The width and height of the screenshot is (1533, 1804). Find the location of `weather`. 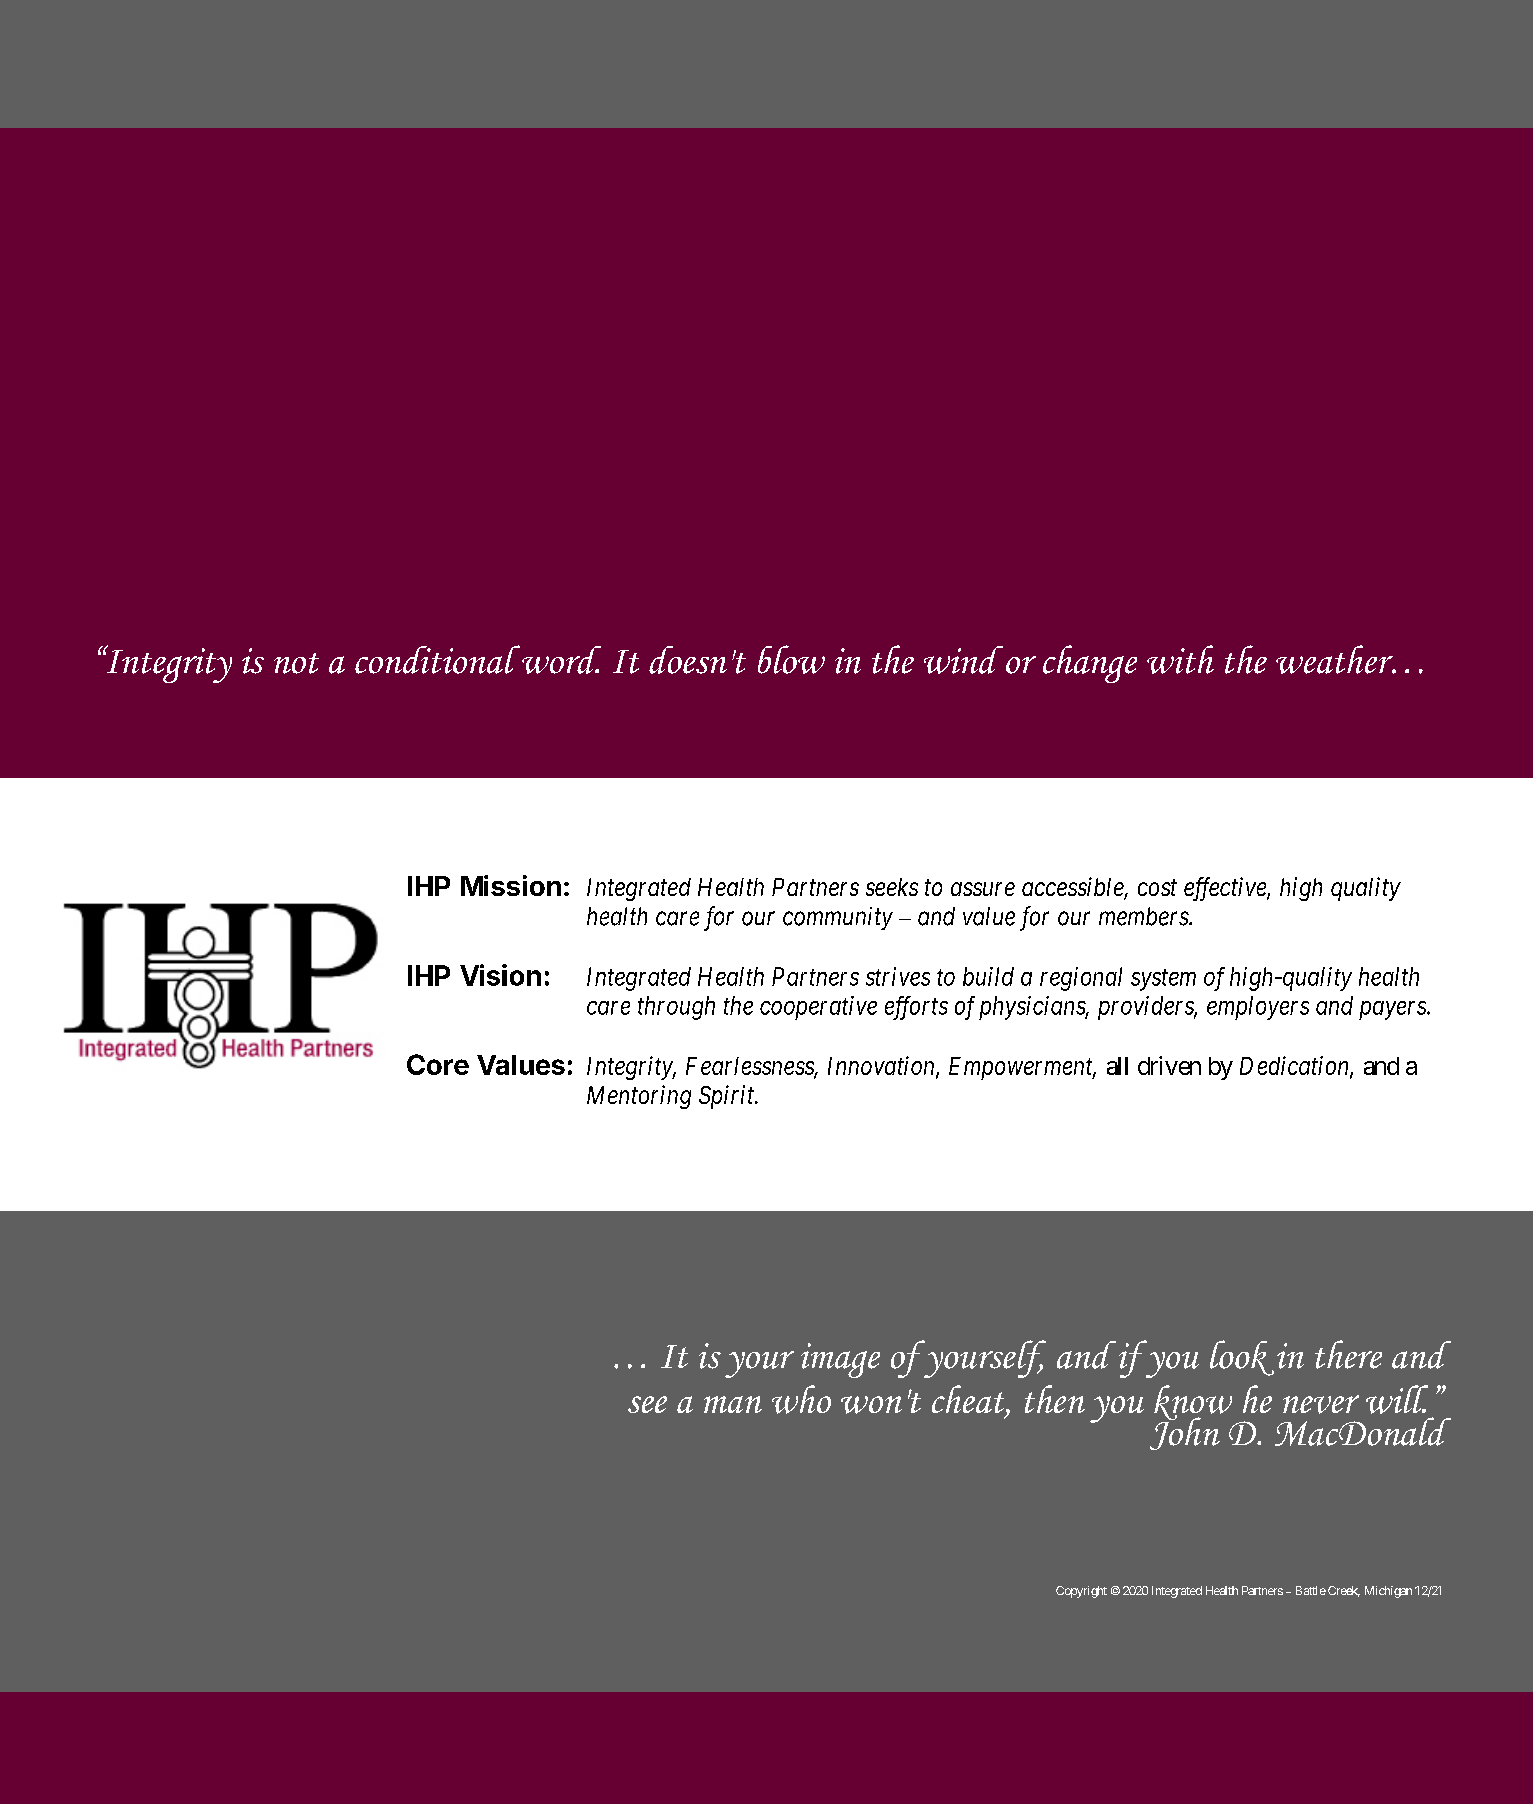

weather is located at coordinates (1335, 659).
